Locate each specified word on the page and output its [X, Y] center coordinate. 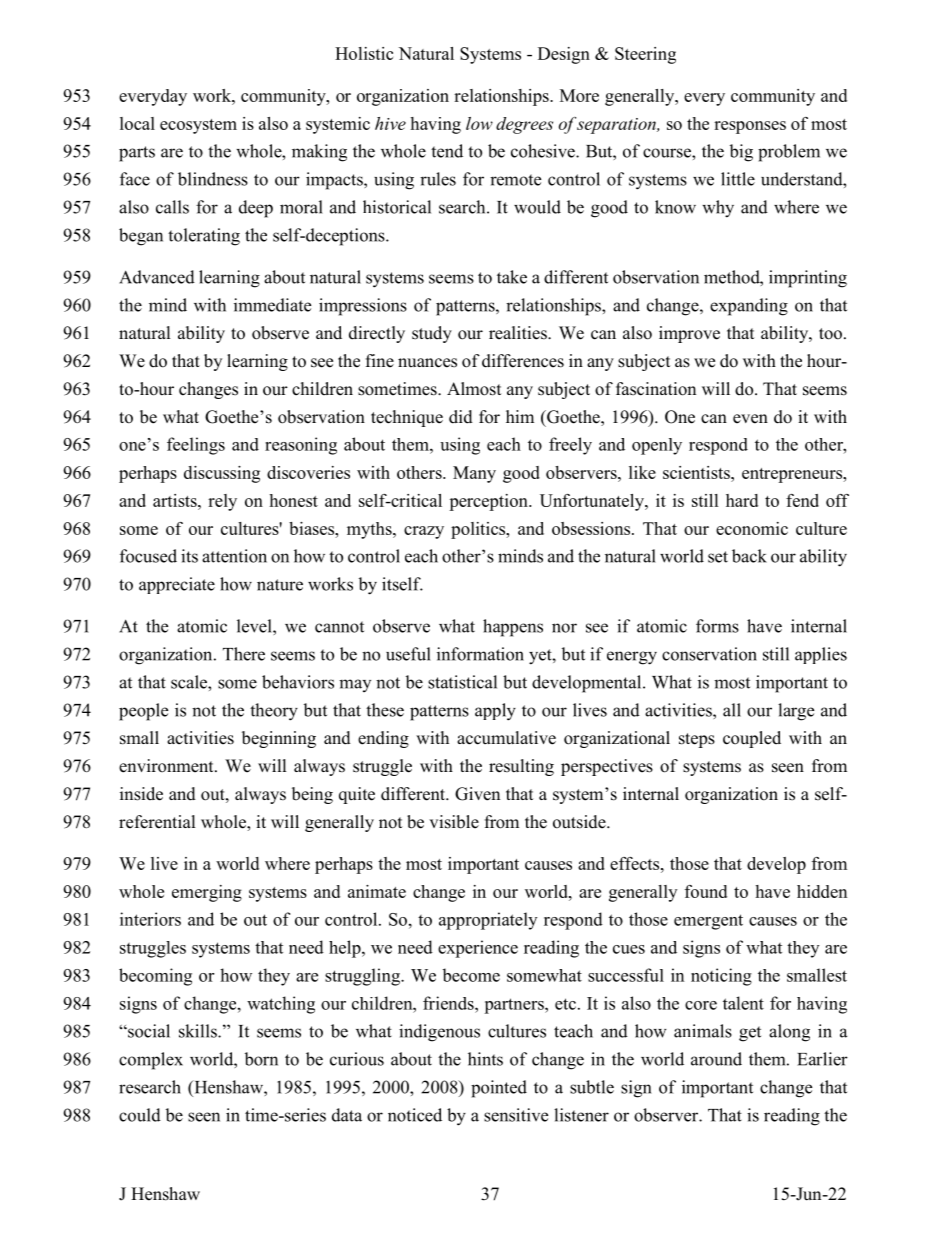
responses [750, 127]
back [749, 556]
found [706, 891]
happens [513, 628]
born [261, 1059]
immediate [272, 305]
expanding [749, 307]
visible [454, 822]
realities [519, 333]
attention [234, 556]
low [479, 123]
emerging [207, 893]
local [137, 123]
